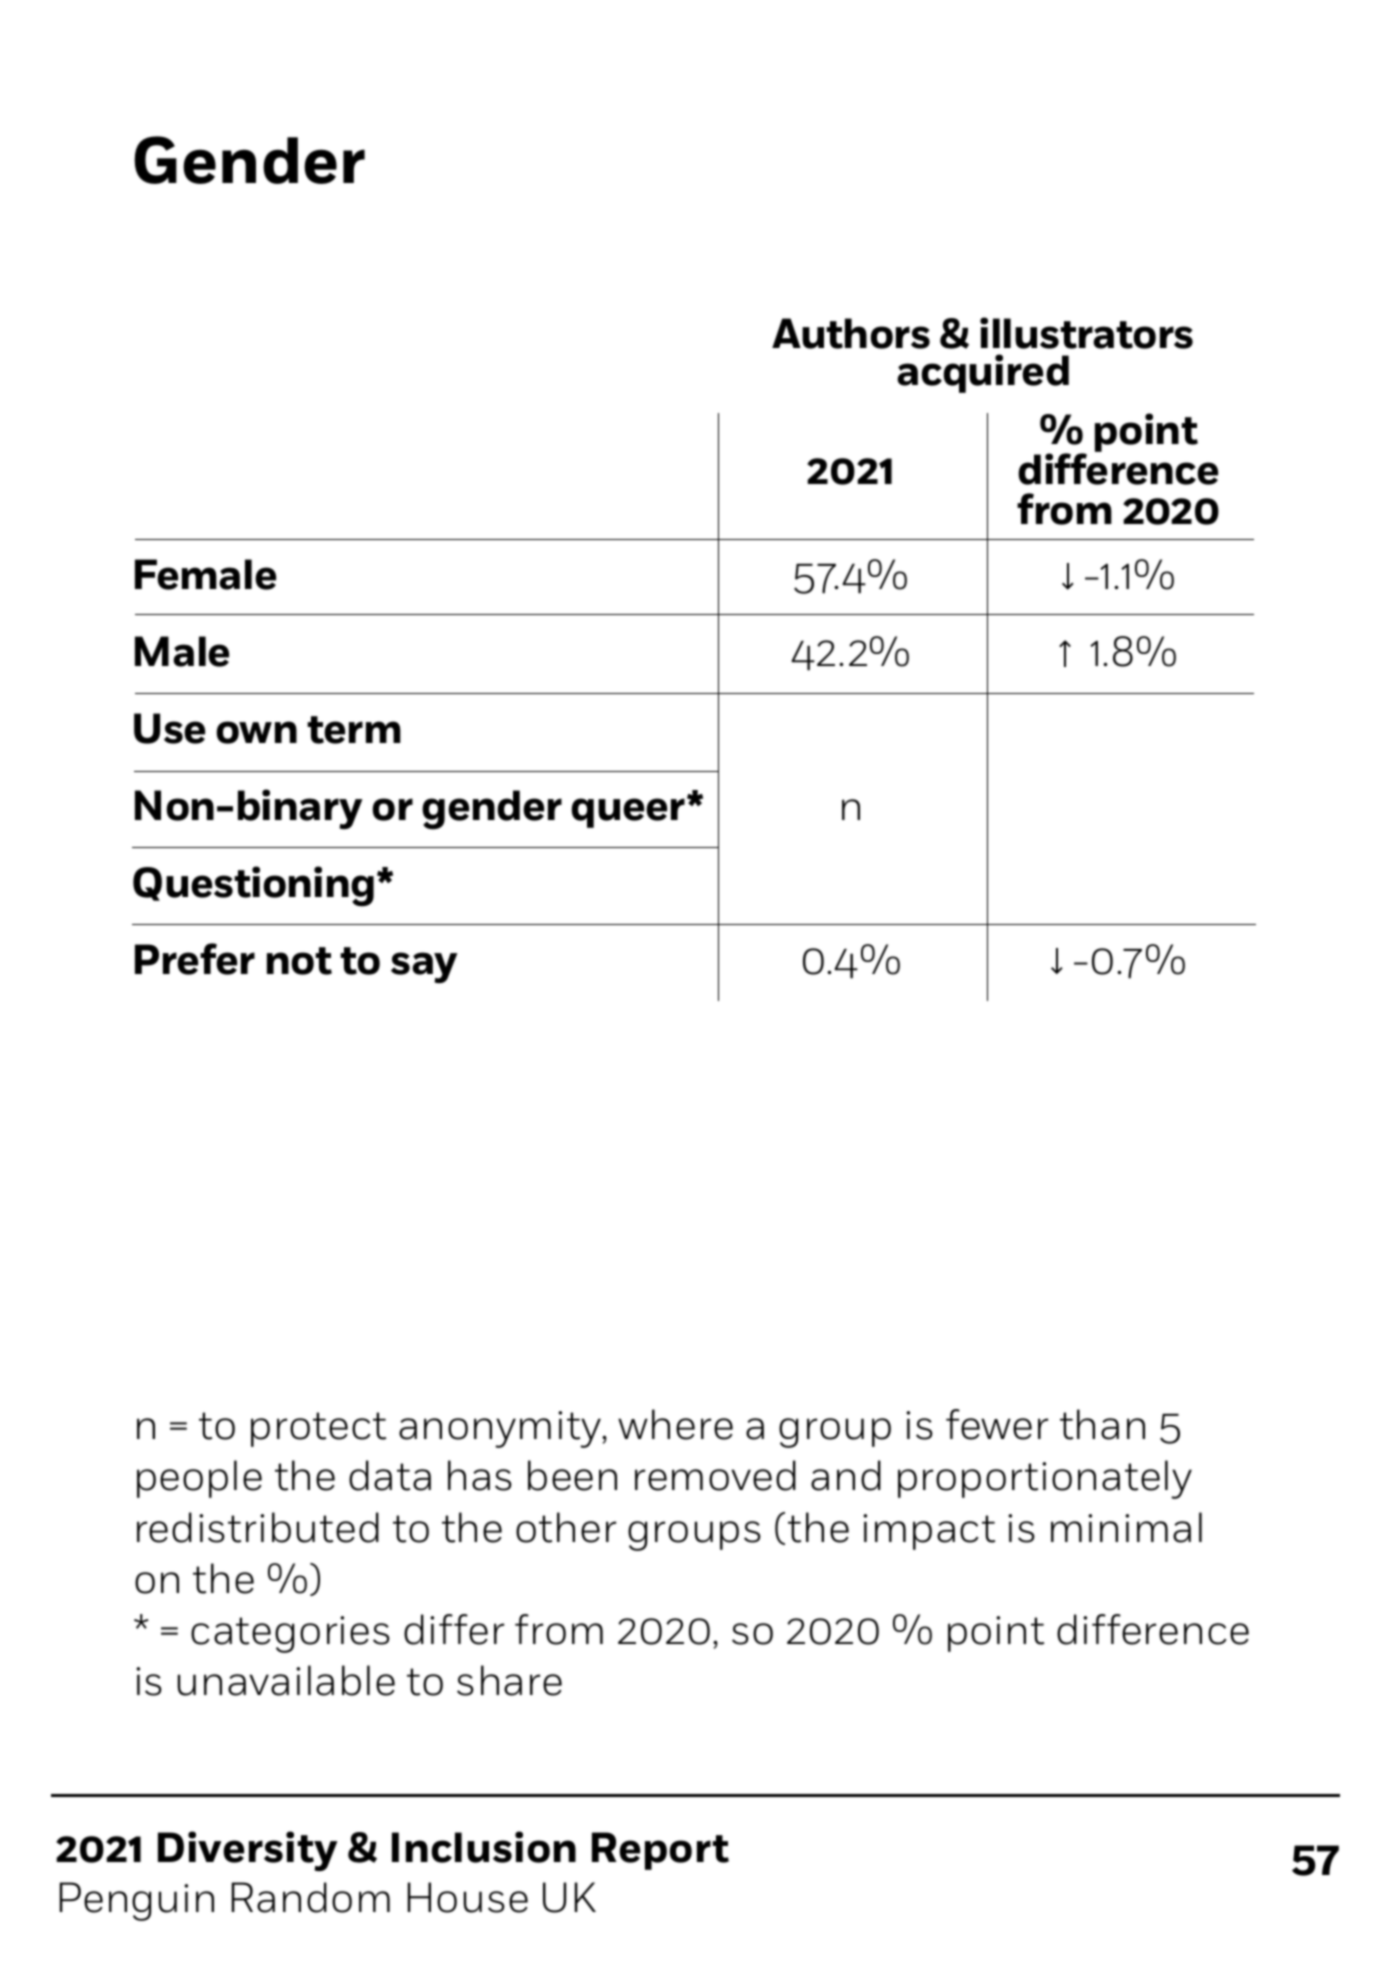 The height and width of the screenshot is (1962, 1387). What do you see at coordinates (997, 1424) in the screenshot?
I see `fewer` at bounding box center [997, 1424].
